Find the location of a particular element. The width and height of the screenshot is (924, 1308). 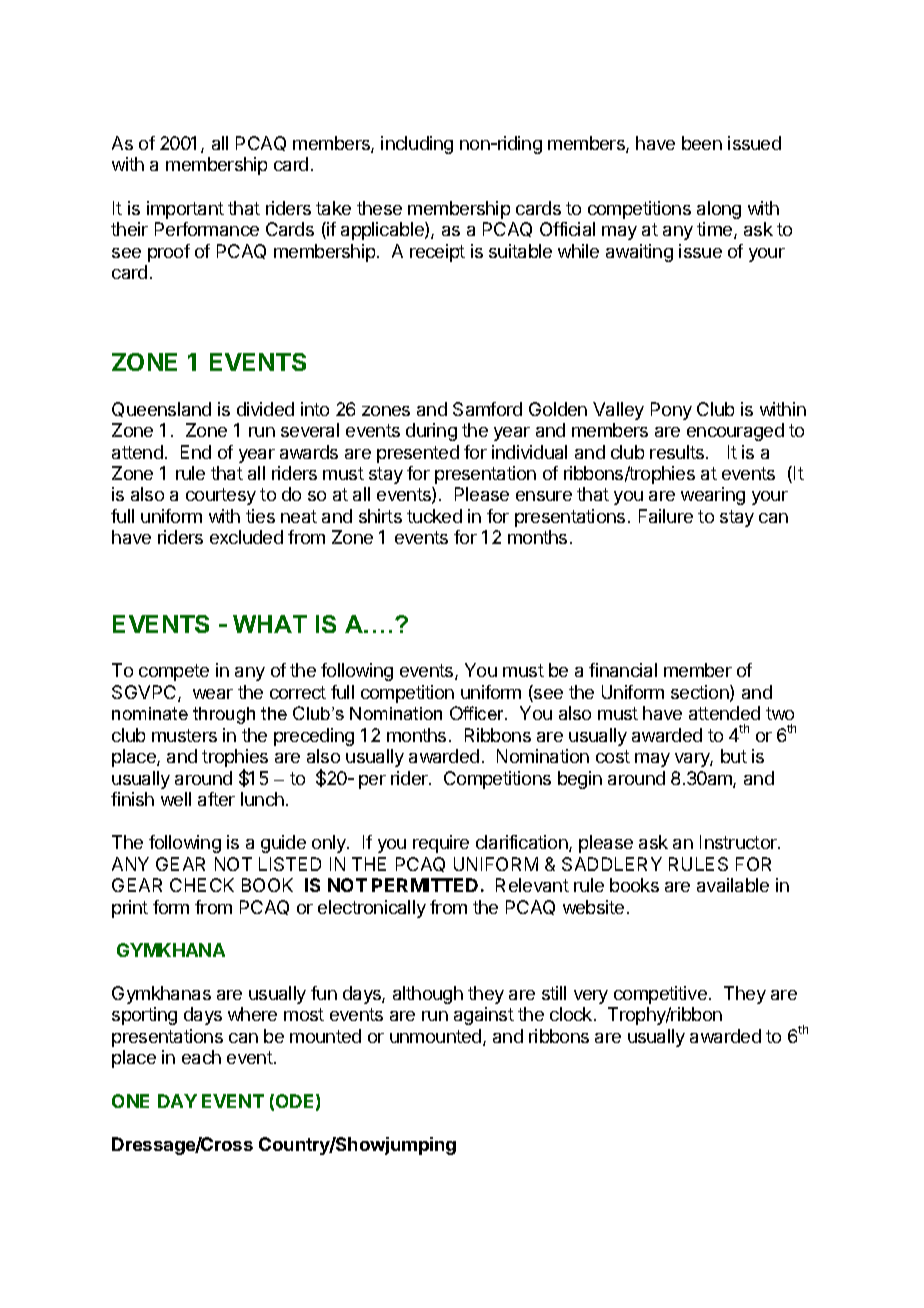

Failure is located at coordinates (666, 516).
